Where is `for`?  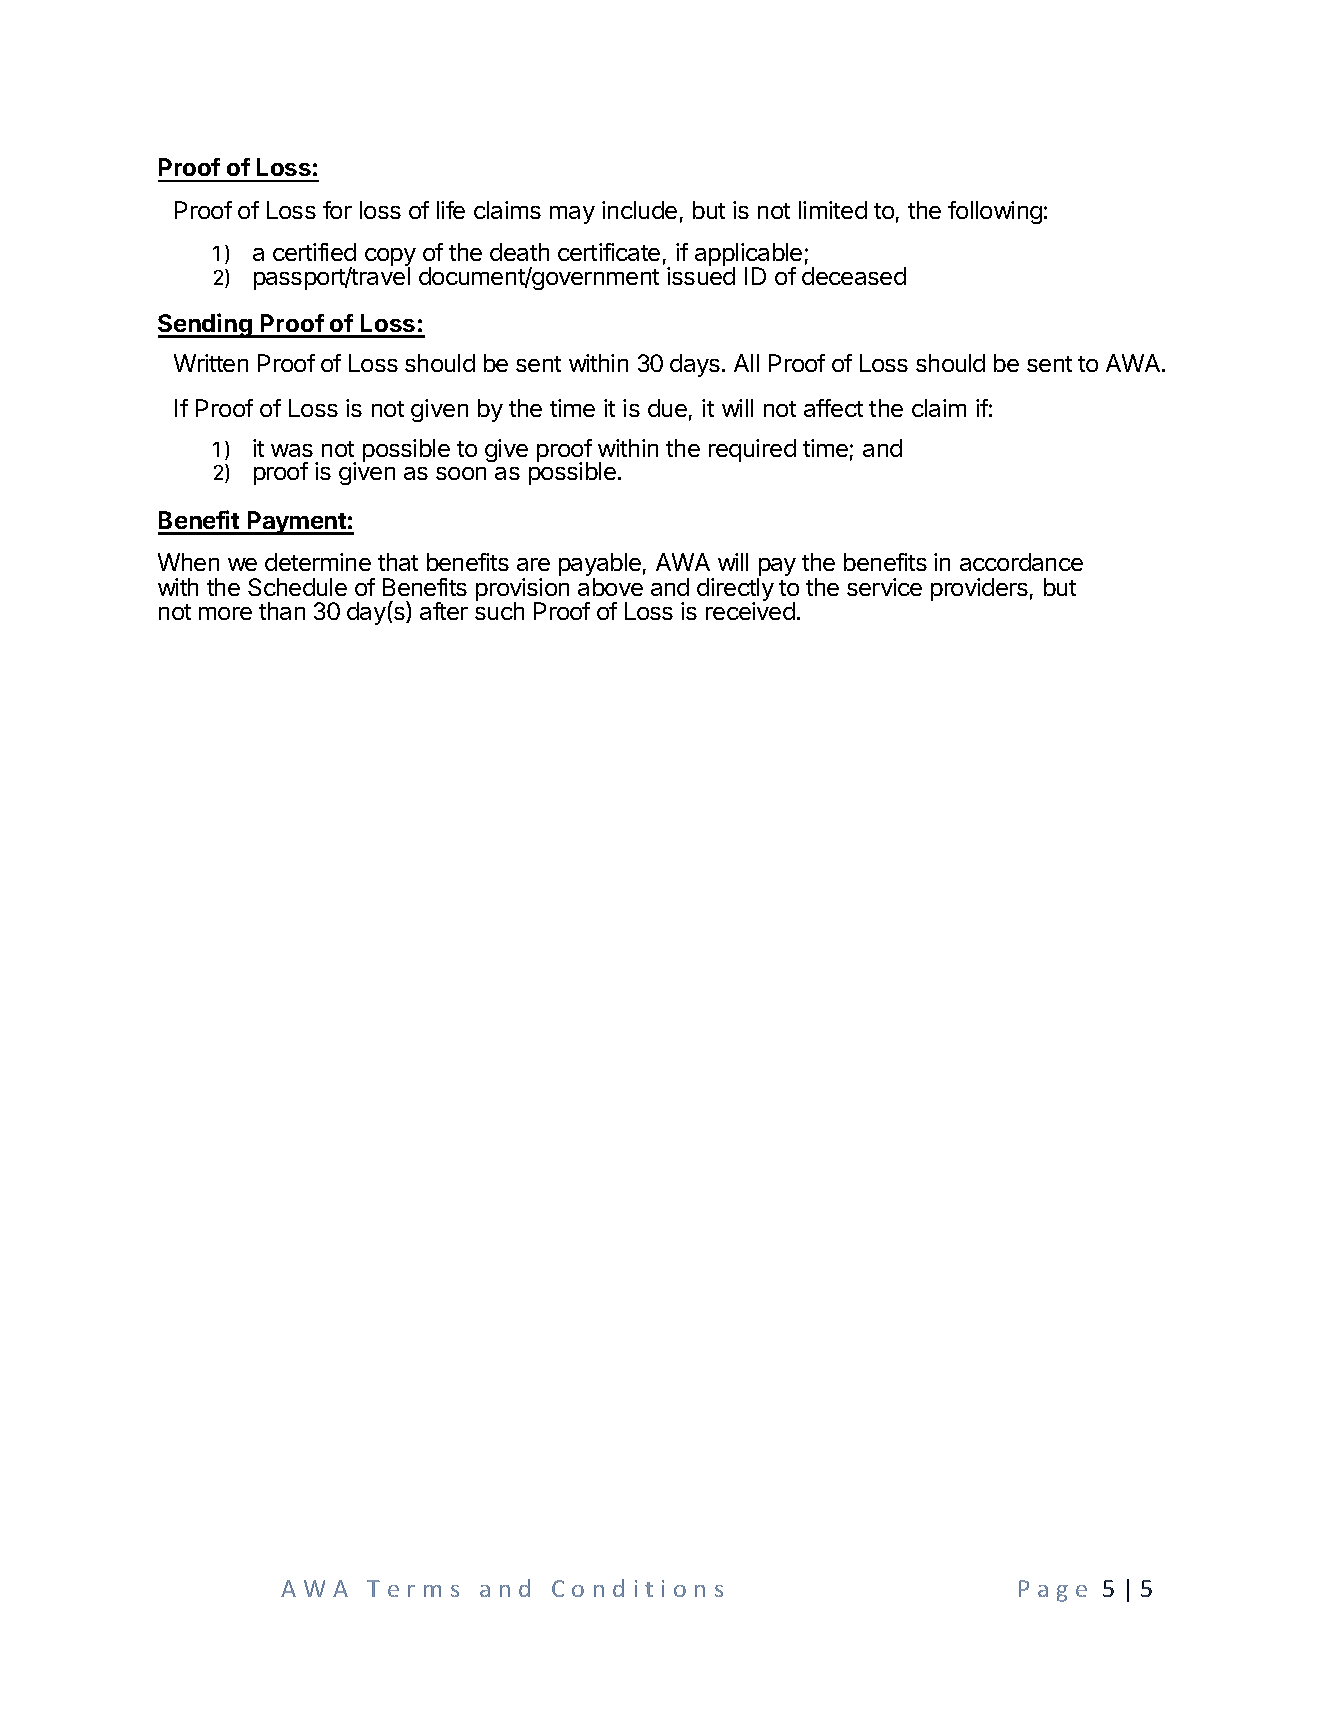 for is located at coordinates (337, 210).
